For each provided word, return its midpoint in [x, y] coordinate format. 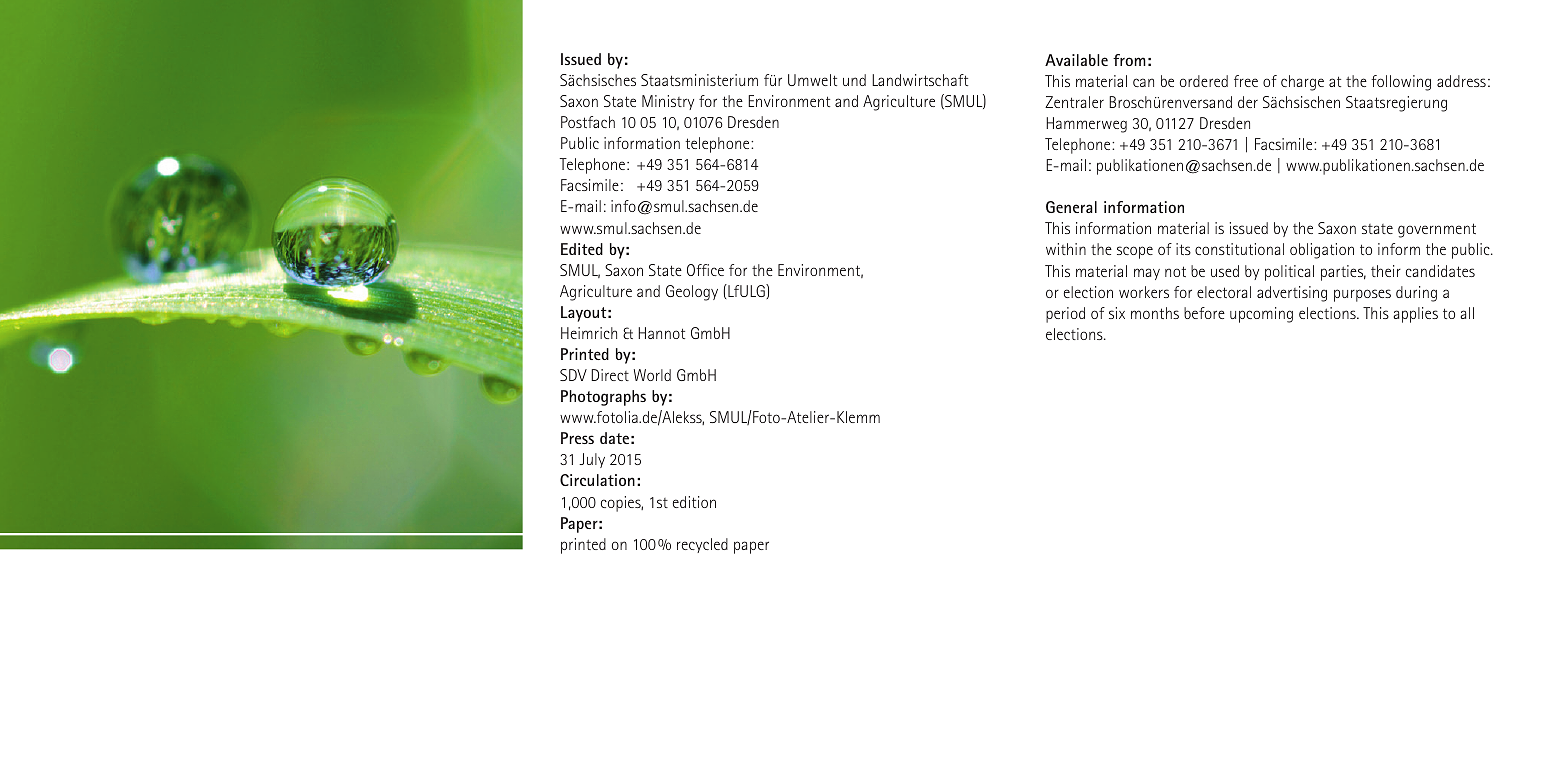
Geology [692, 293]
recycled [702, 545]
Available [1076, 60]
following [1401, 83]
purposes [1362, 295]
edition [694, 502]
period [1065, 315]
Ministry [668, 102]
